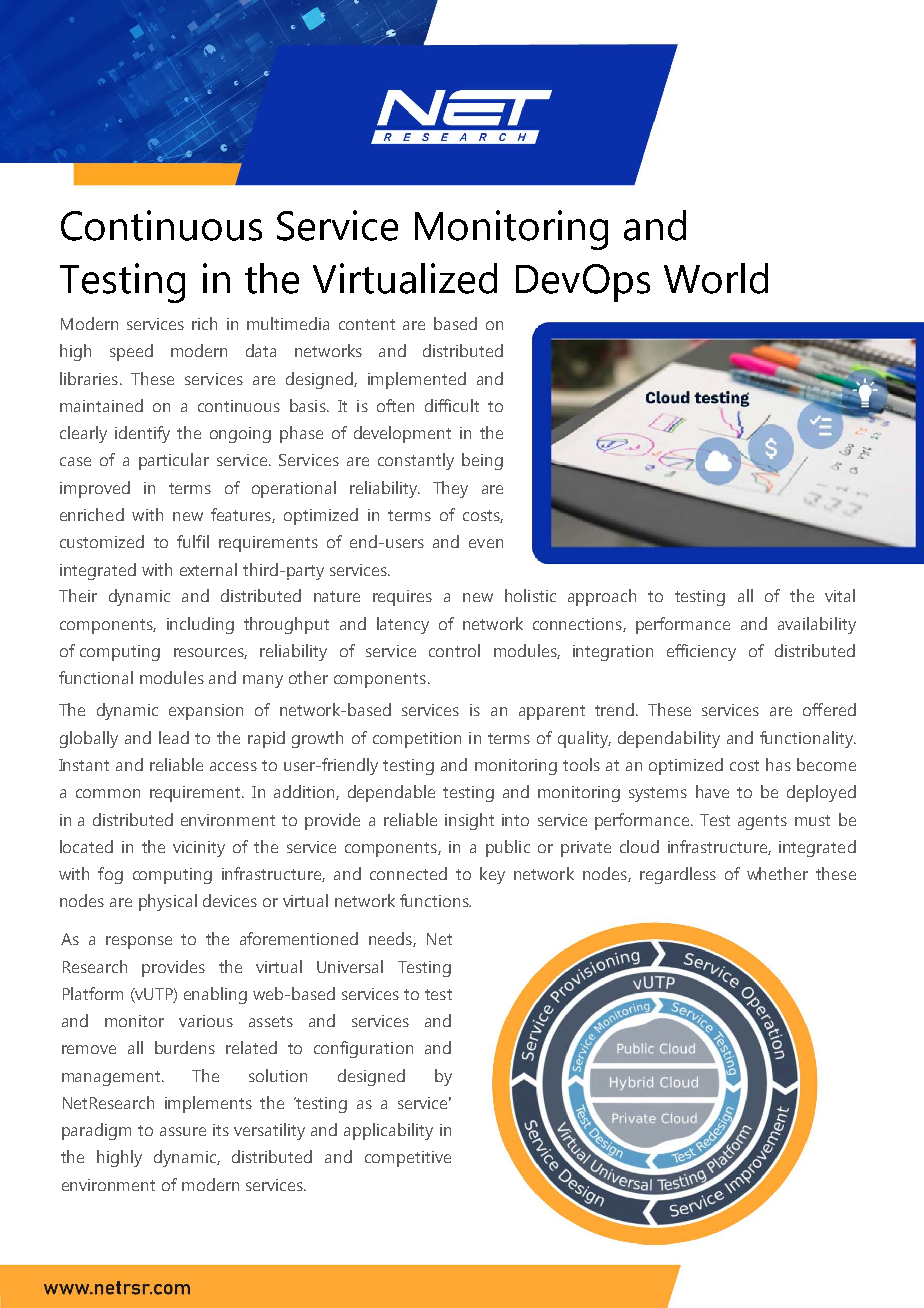  I want to click on assure, so click(183, 1131).
